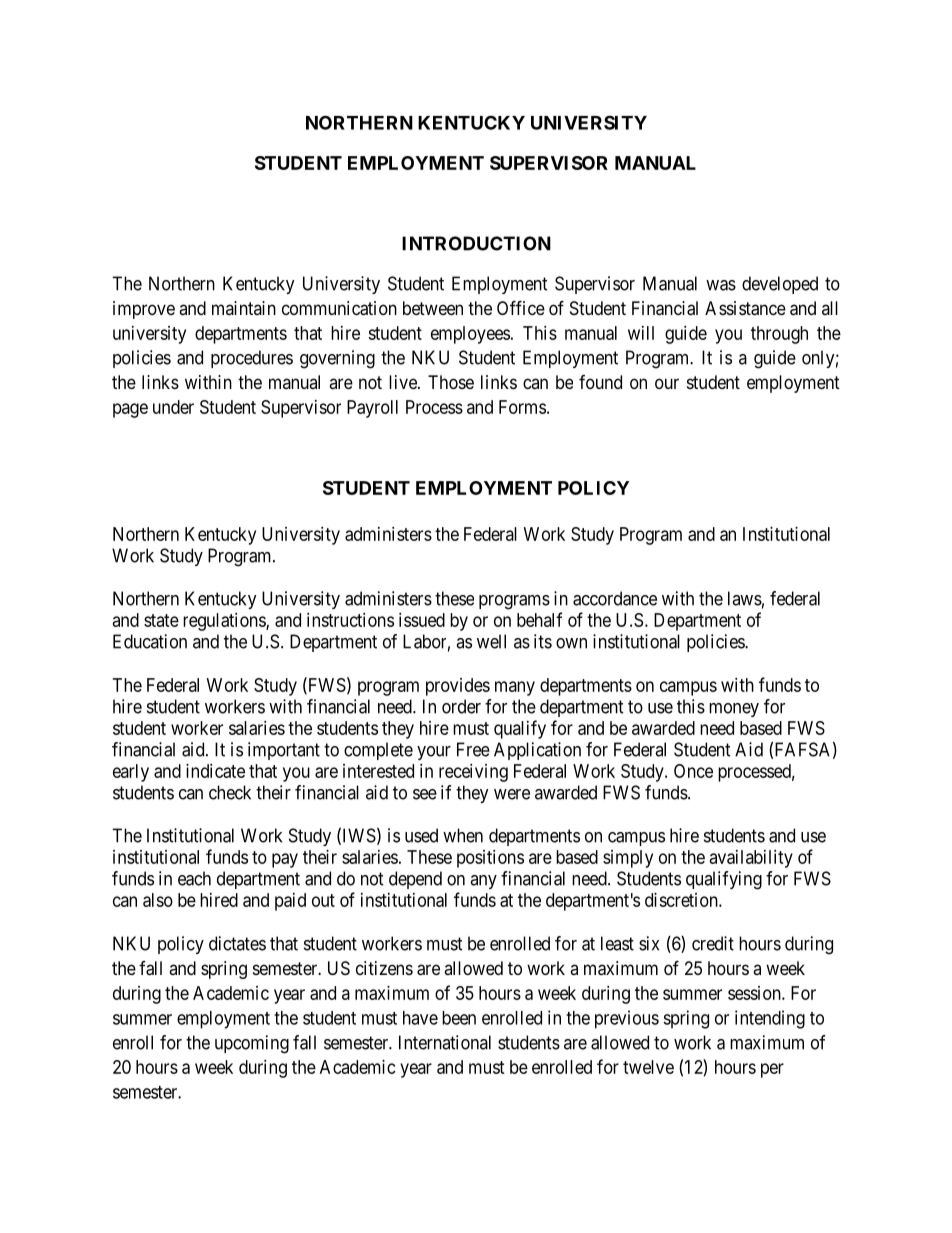 The image size is (952, 1233). Describe the element at coordinates (721, 285) in the image. I see `was` at that location.
